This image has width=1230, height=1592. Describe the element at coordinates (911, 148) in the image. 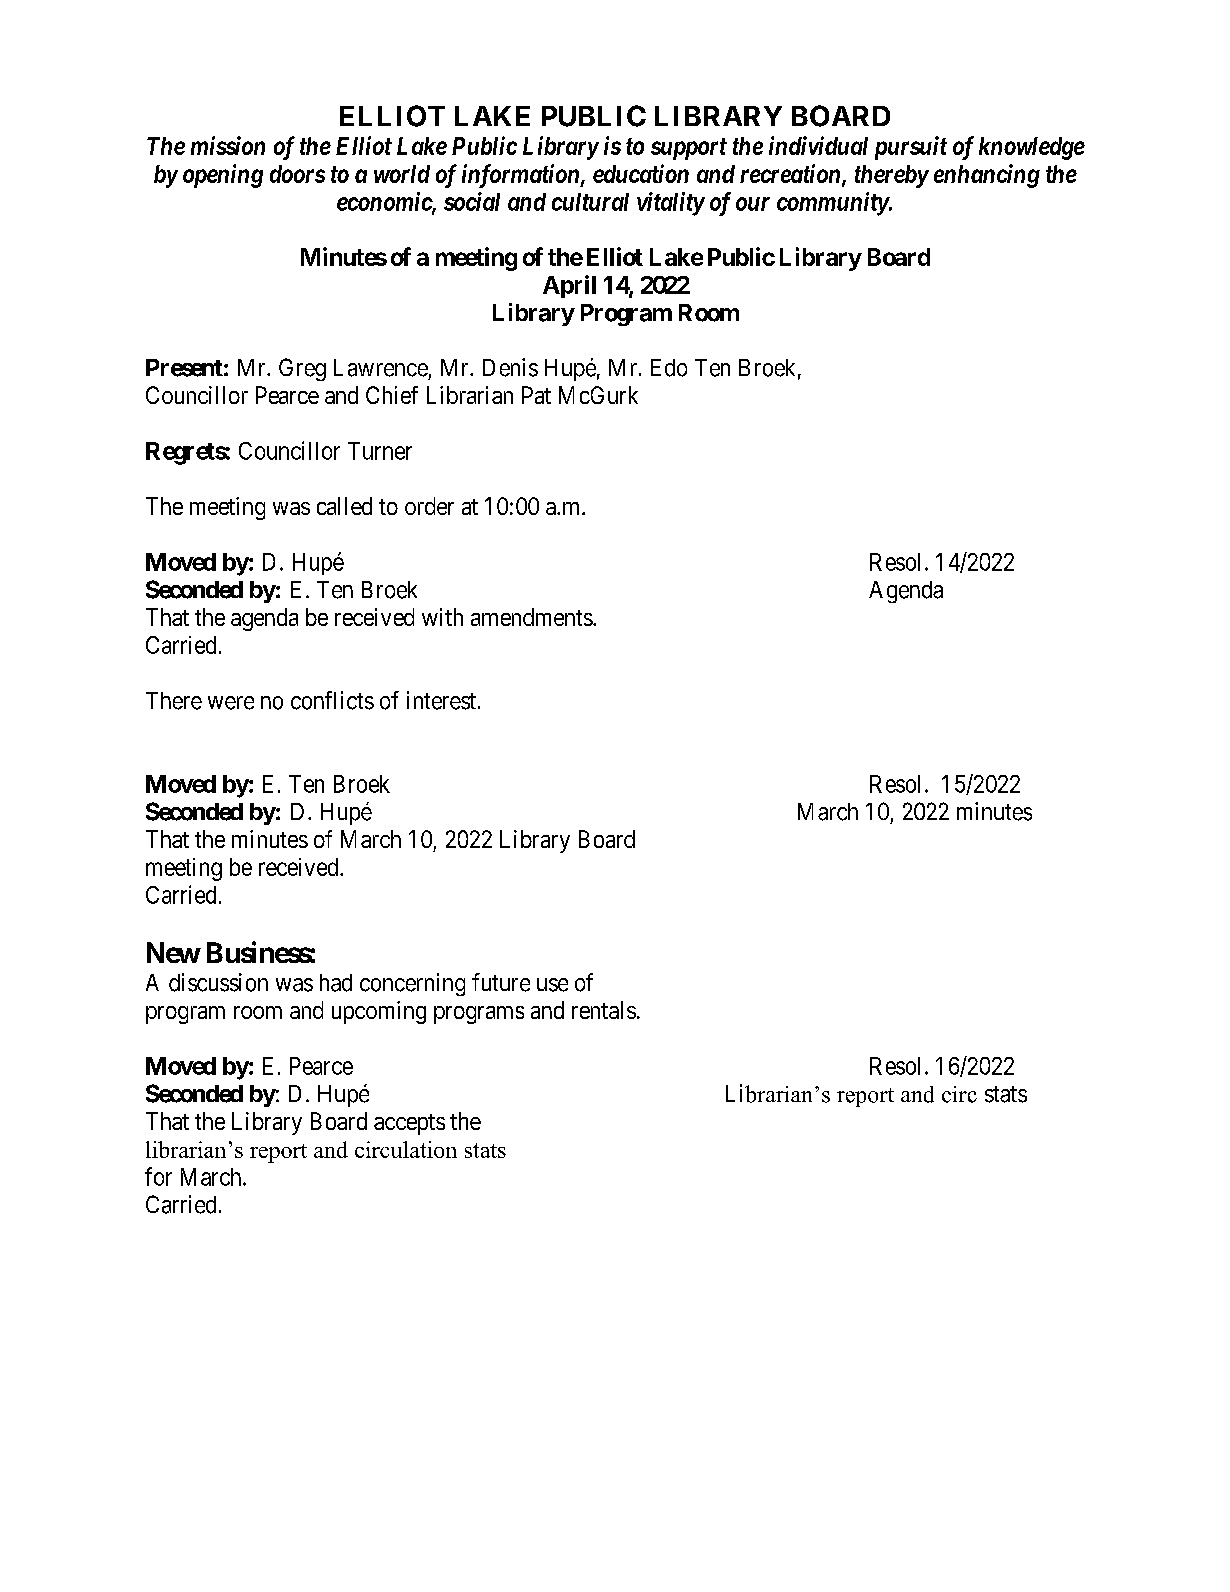

I see `pursuit` at that location.
